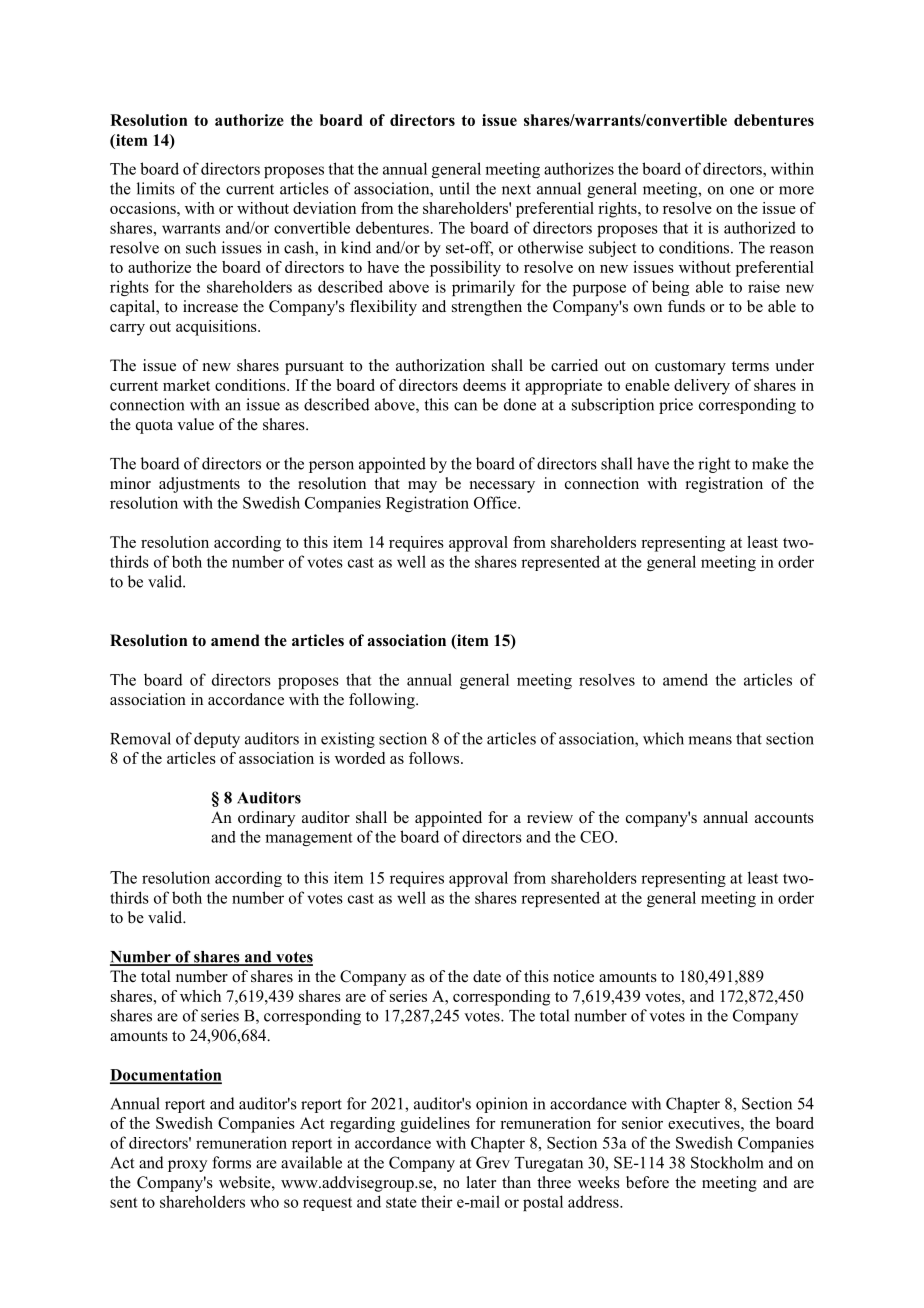 Image resolution: width=924 pixels, height=1308 pixels. What do you see at coordinates (481, 1182) in the document?
I see `later` at bounding box center [481, 1182].
